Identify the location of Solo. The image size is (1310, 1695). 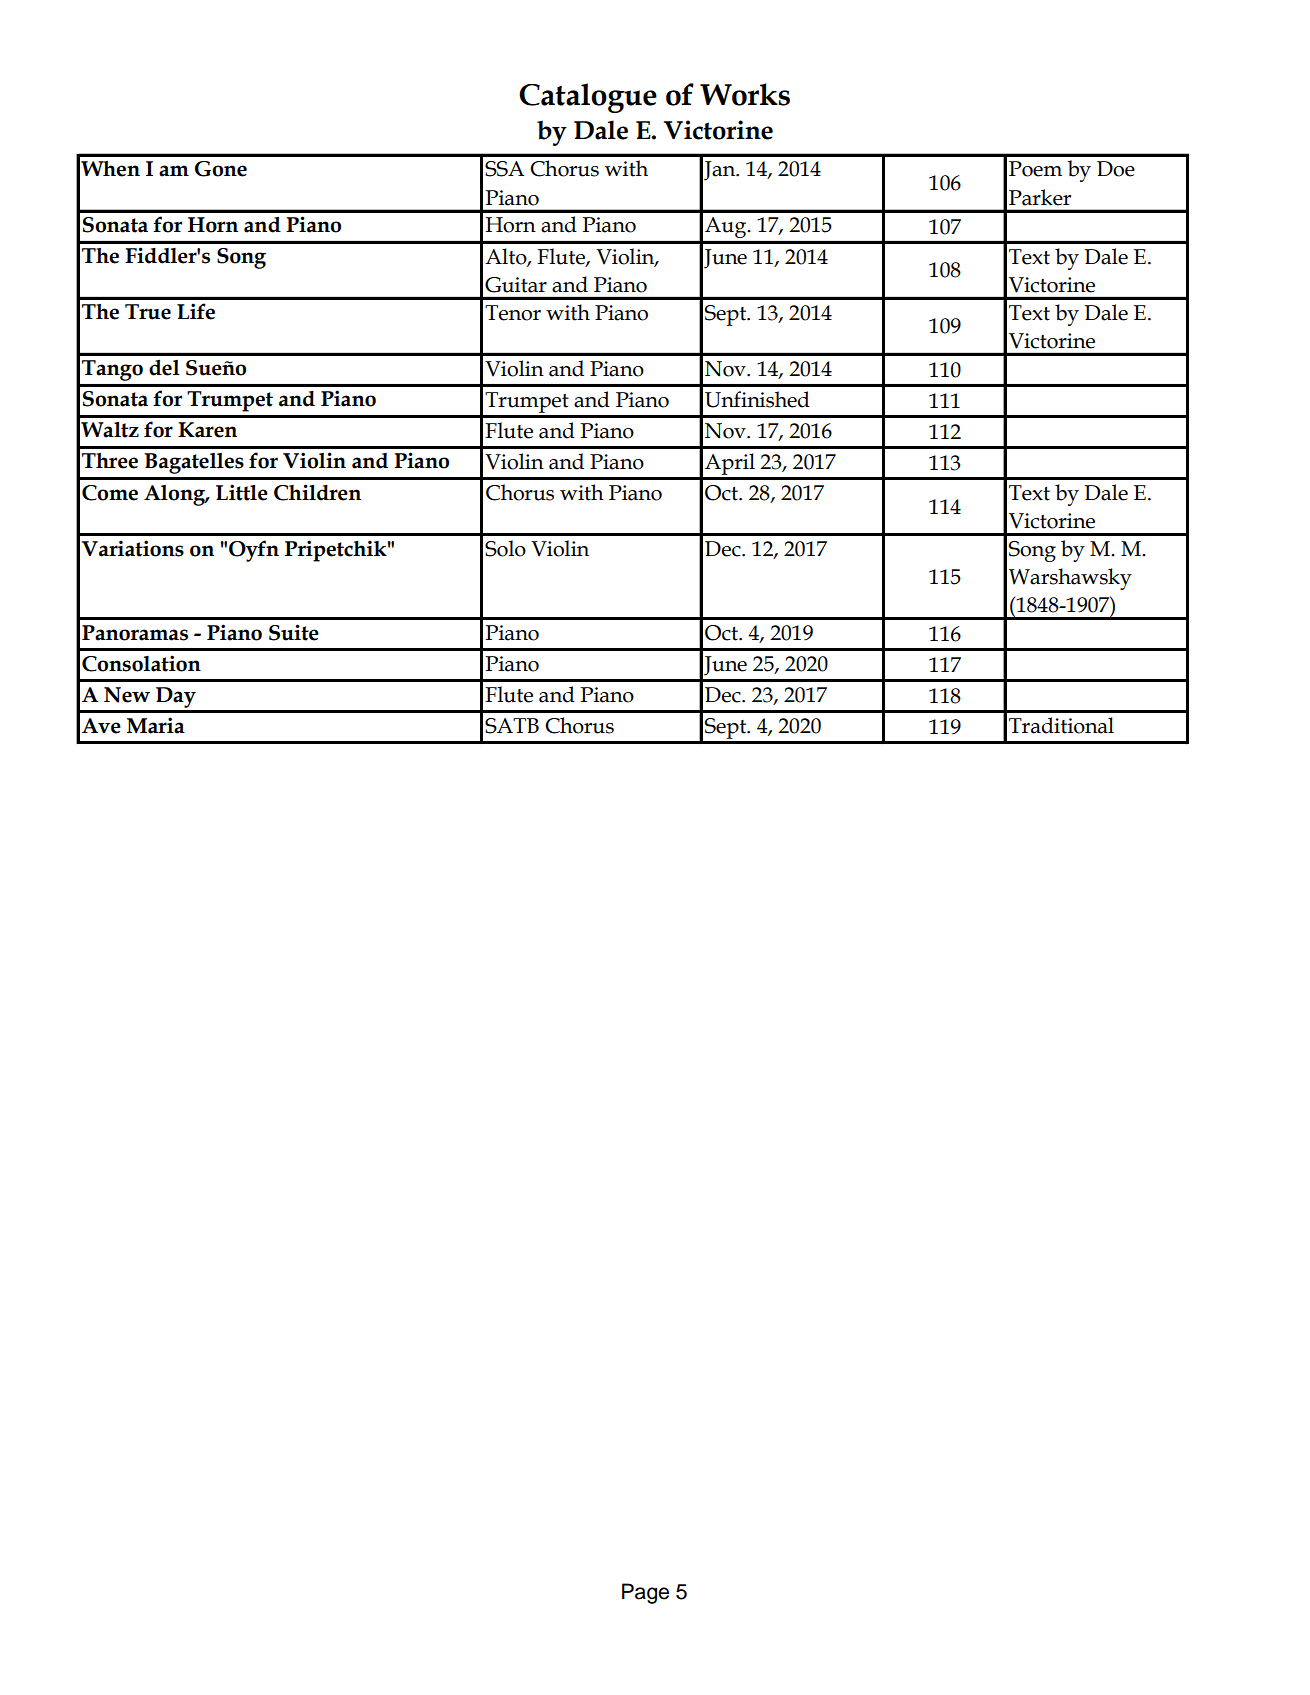
(505, 548).
